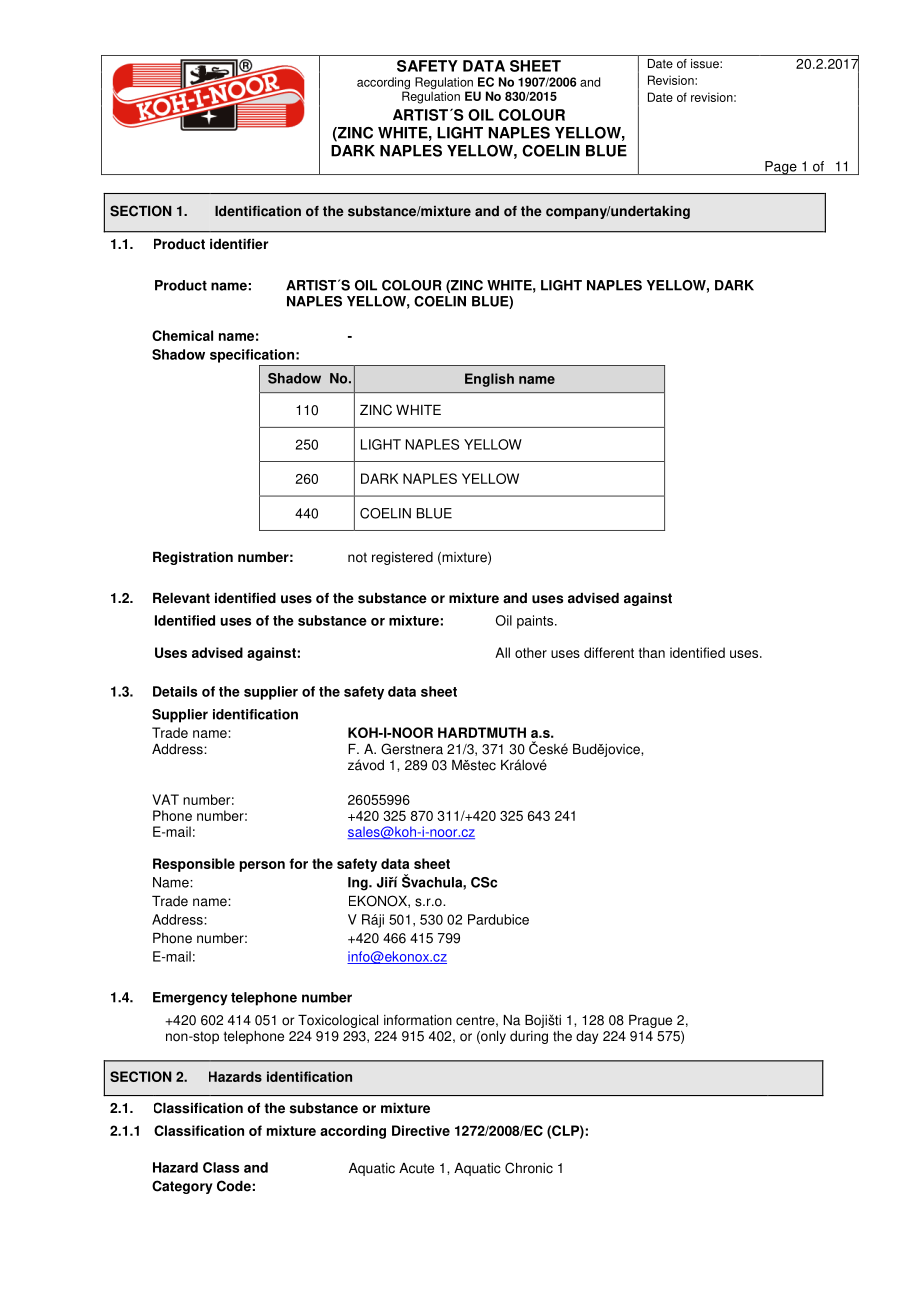 The image size is (924, 1308). I want to click on than, so click(652, 652).
